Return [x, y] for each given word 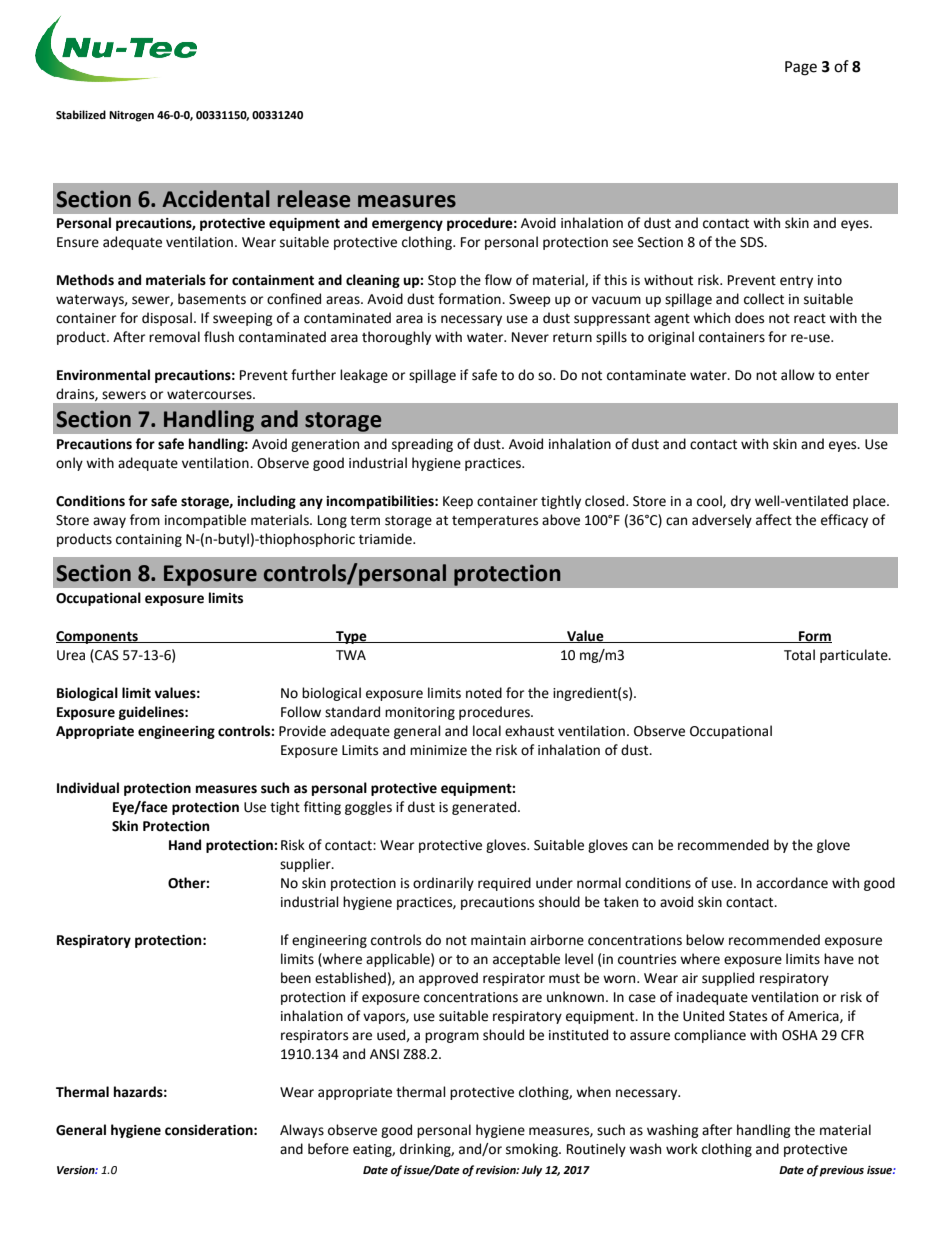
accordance [792, 883]
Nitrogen [131, 116]
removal [174, 337]
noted [484, 693]
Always [302, 1131]
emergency [407, 225]
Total [799, 655]
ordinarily [443, 884]
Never [530, 337]
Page [801, 68]
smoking [533, 1150]
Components [98, 637]
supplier [306, 865]
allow [798, 375]
